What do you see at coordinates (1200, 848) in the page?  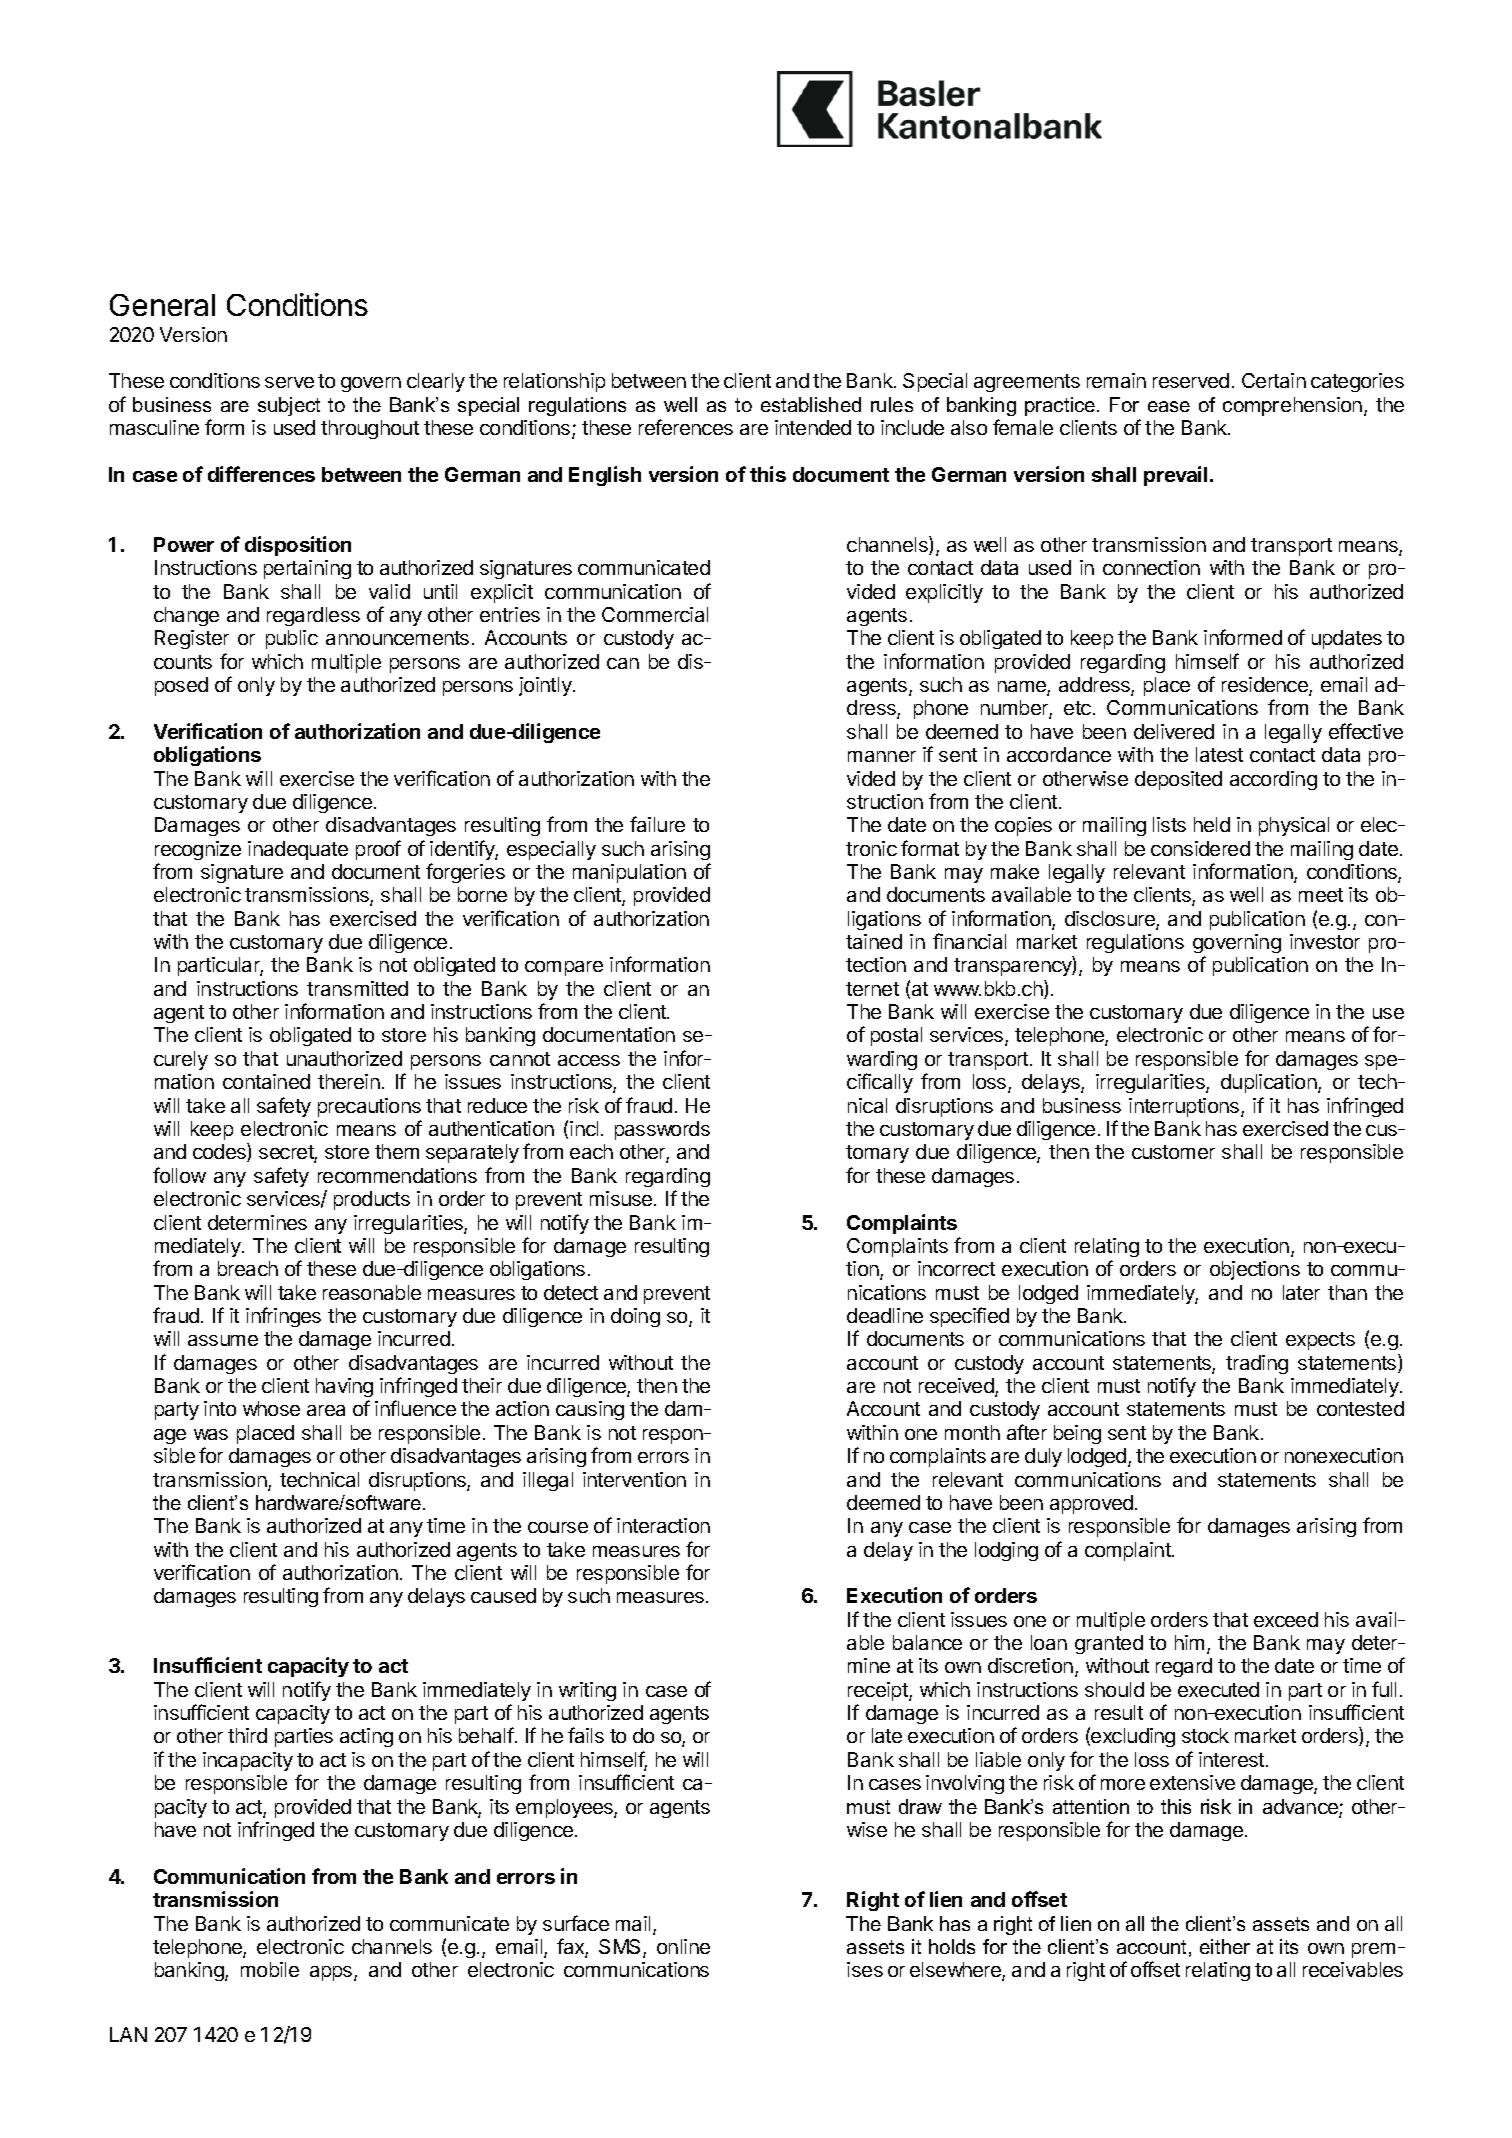 I see `considered` at bounding box center [1200, 848].
